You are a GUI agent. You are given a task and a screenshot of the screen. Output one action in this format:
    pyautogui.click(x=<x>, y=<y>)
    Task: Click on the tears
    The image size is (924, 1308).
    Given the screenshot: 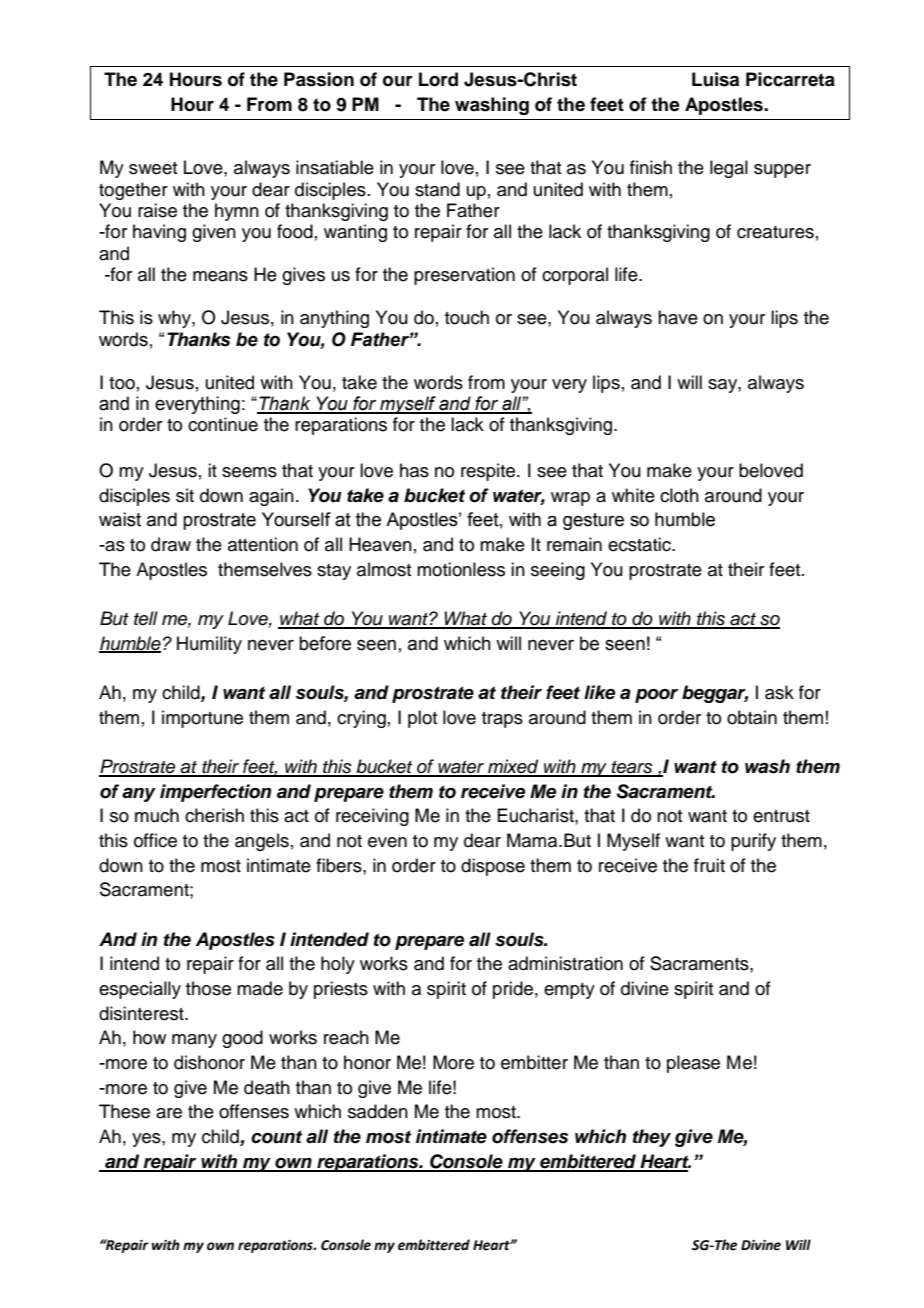 What is the action you would take?
    pyautogui.click(x=632, y=768)
